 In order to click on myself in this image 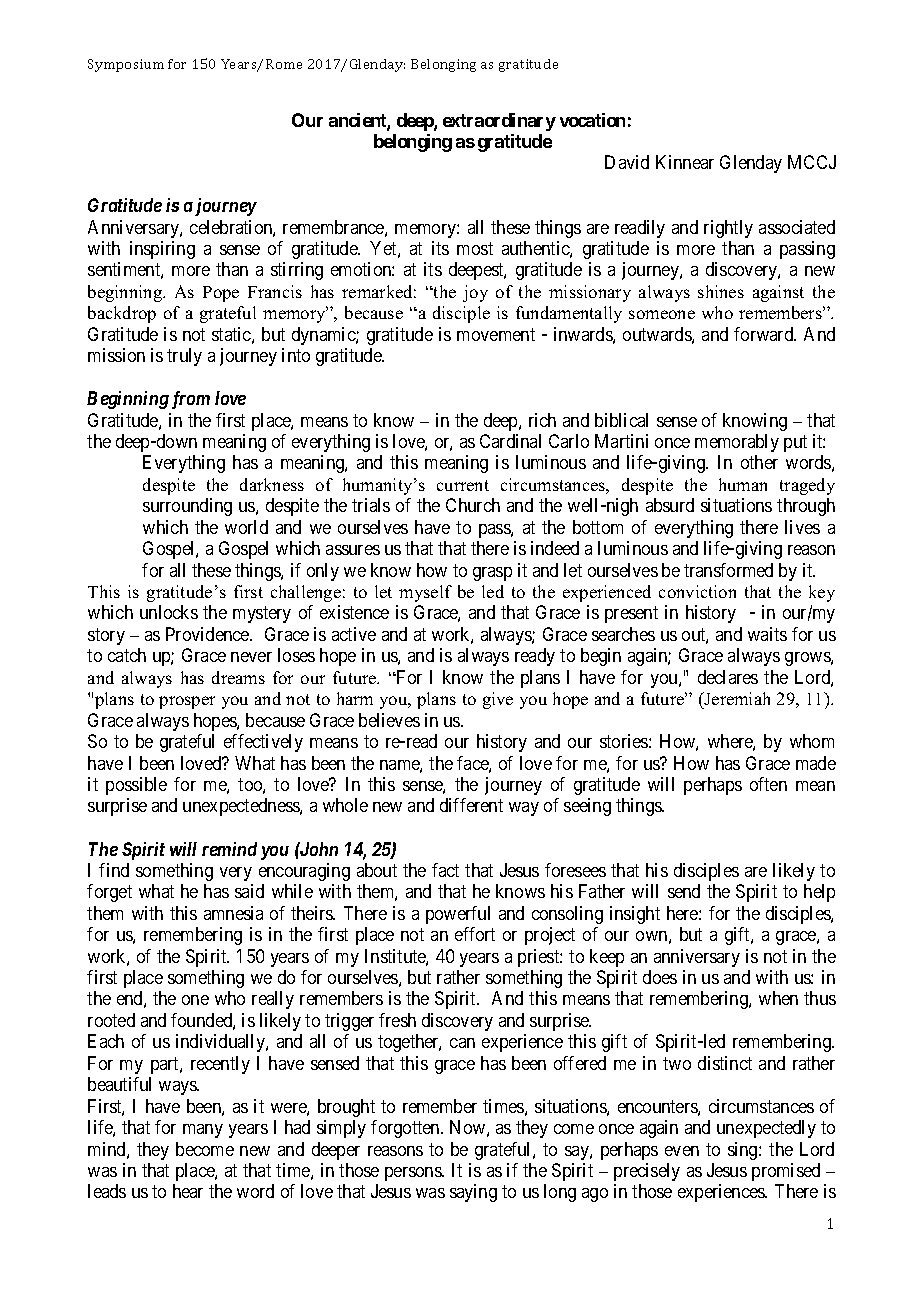, I will do `click(425, 593)`.
